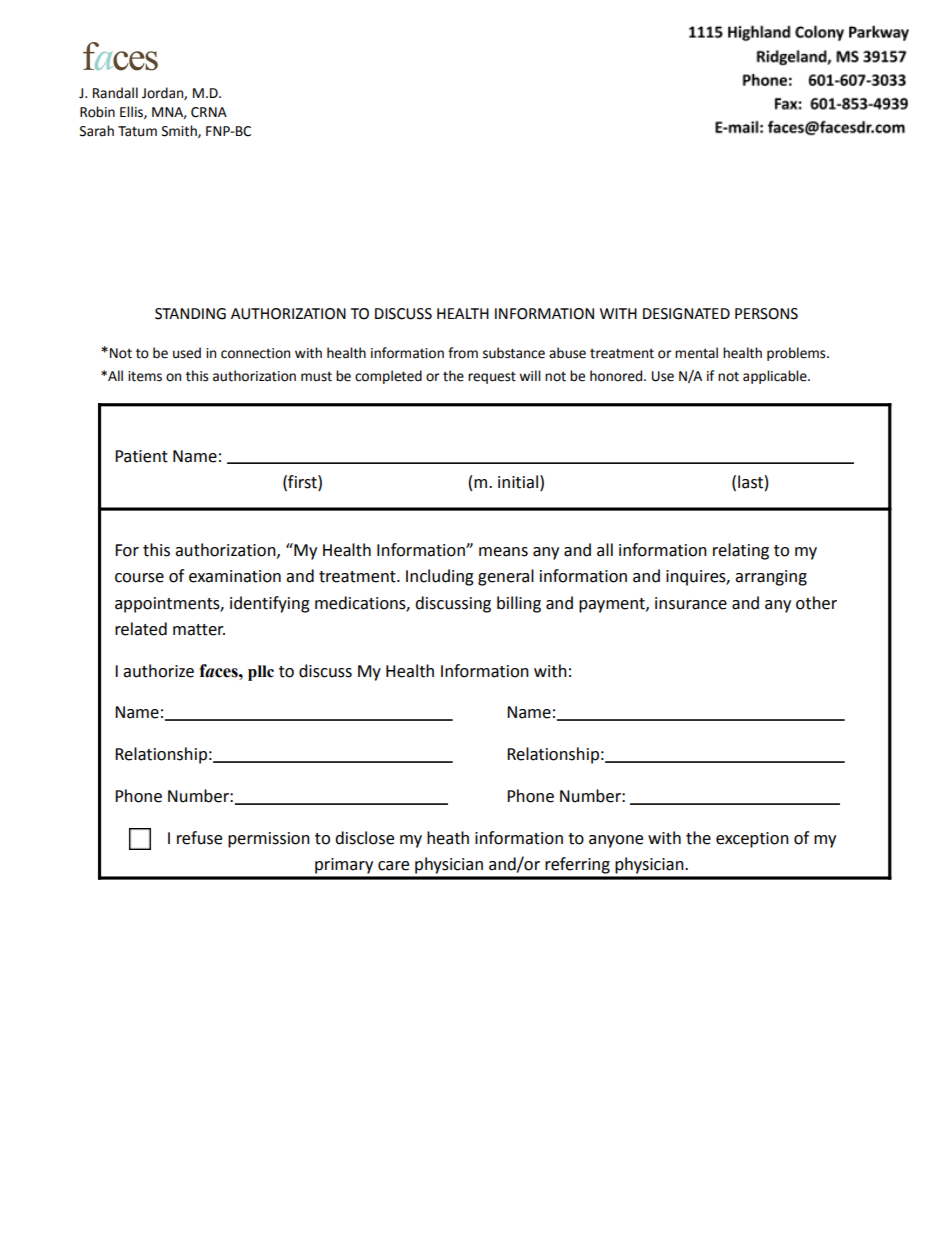 The image size is (952, 1233). I want to click on from, so click(463, 353).
